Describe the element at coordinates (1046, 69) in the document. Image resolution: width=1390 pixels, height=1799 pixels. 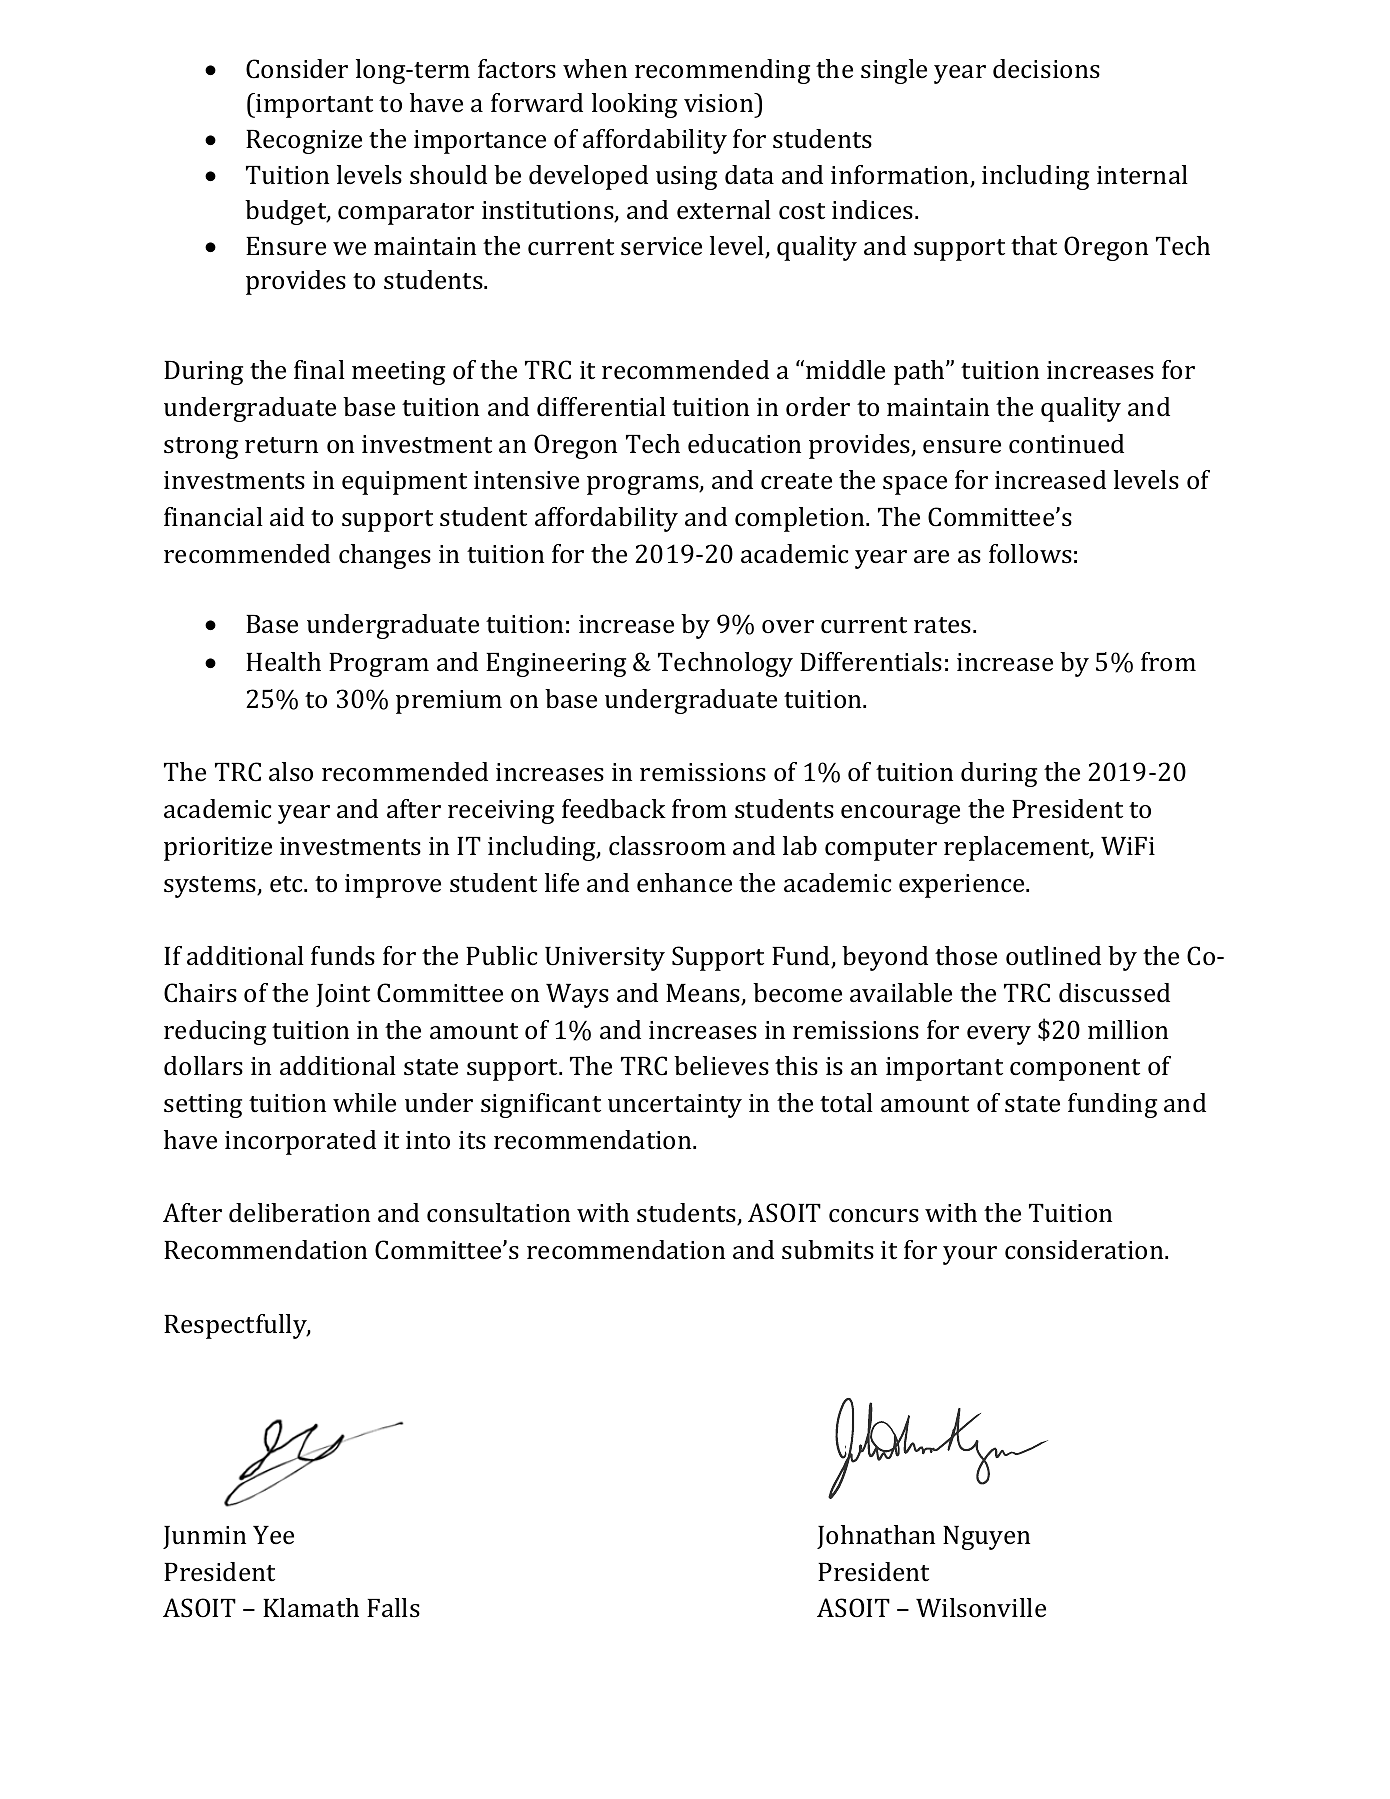
I see `decisions` at that location.
